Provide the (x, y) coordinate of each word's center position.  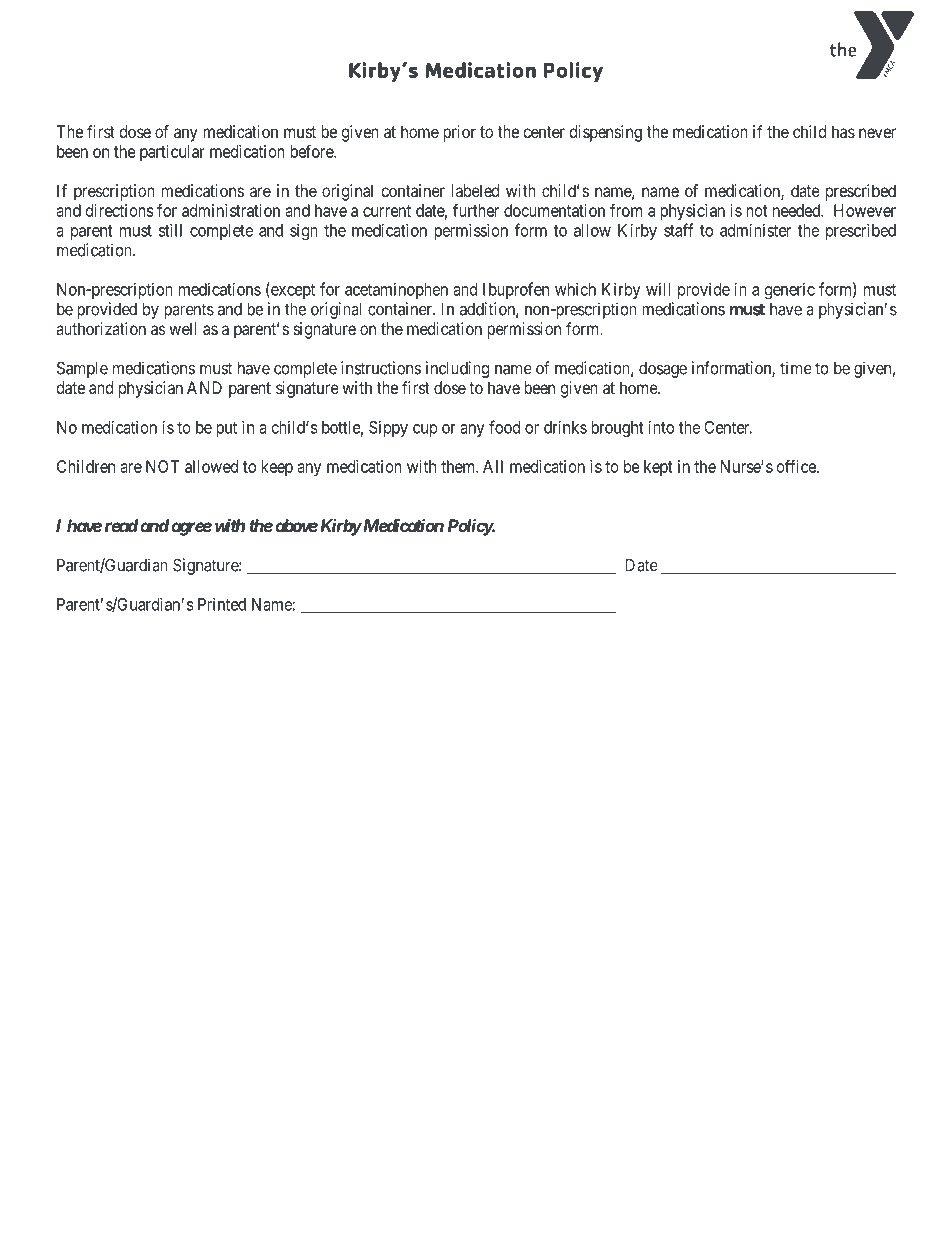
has (843, 131)
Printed (222, 604)
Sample (82, 369)
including (457, 369)
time (796, 368)
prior (459, 133)
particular (172, 153)
